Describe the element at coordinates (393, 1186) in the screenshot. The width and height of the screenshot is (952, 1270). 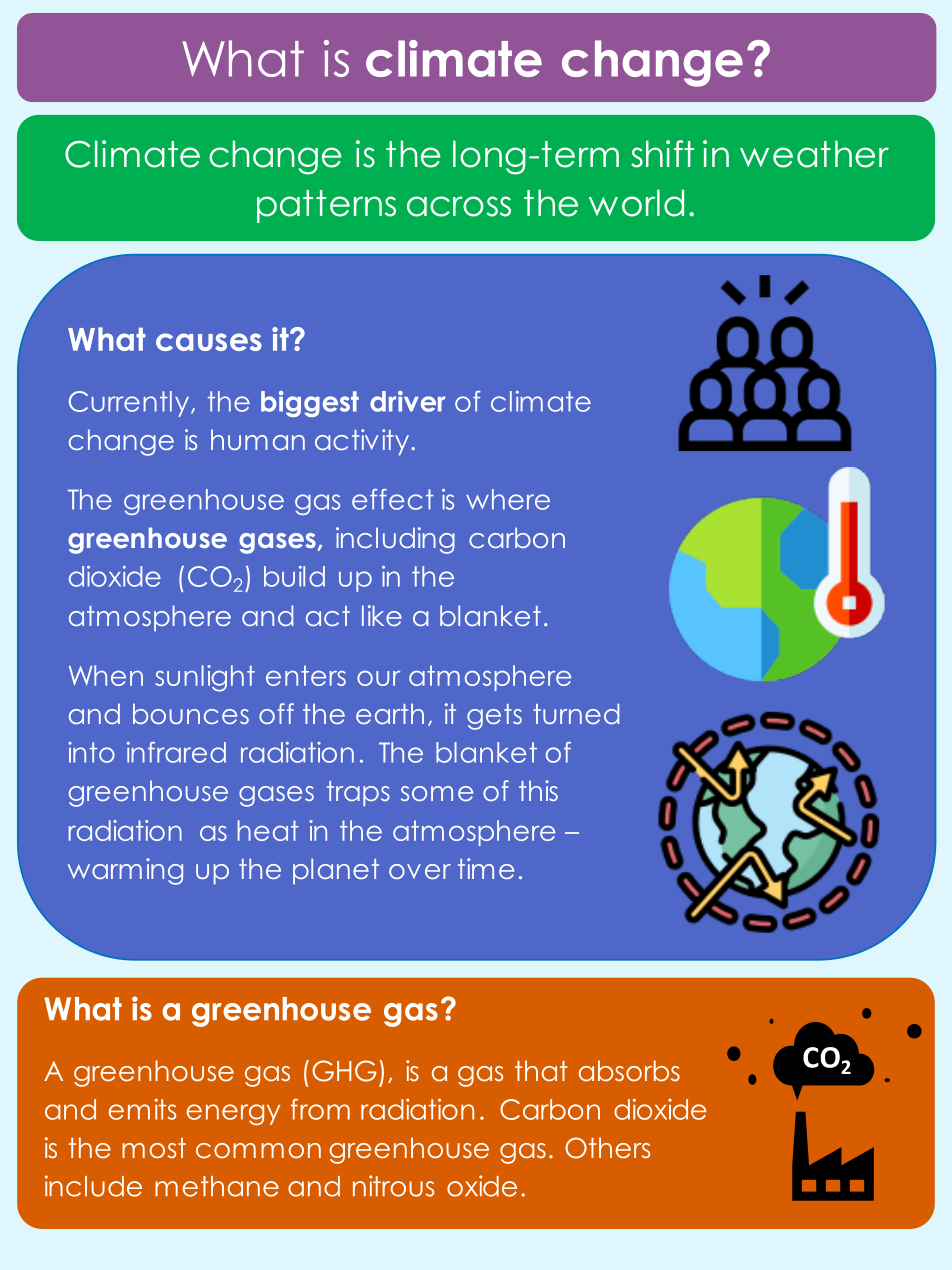
I see `nitrous` at that location.
